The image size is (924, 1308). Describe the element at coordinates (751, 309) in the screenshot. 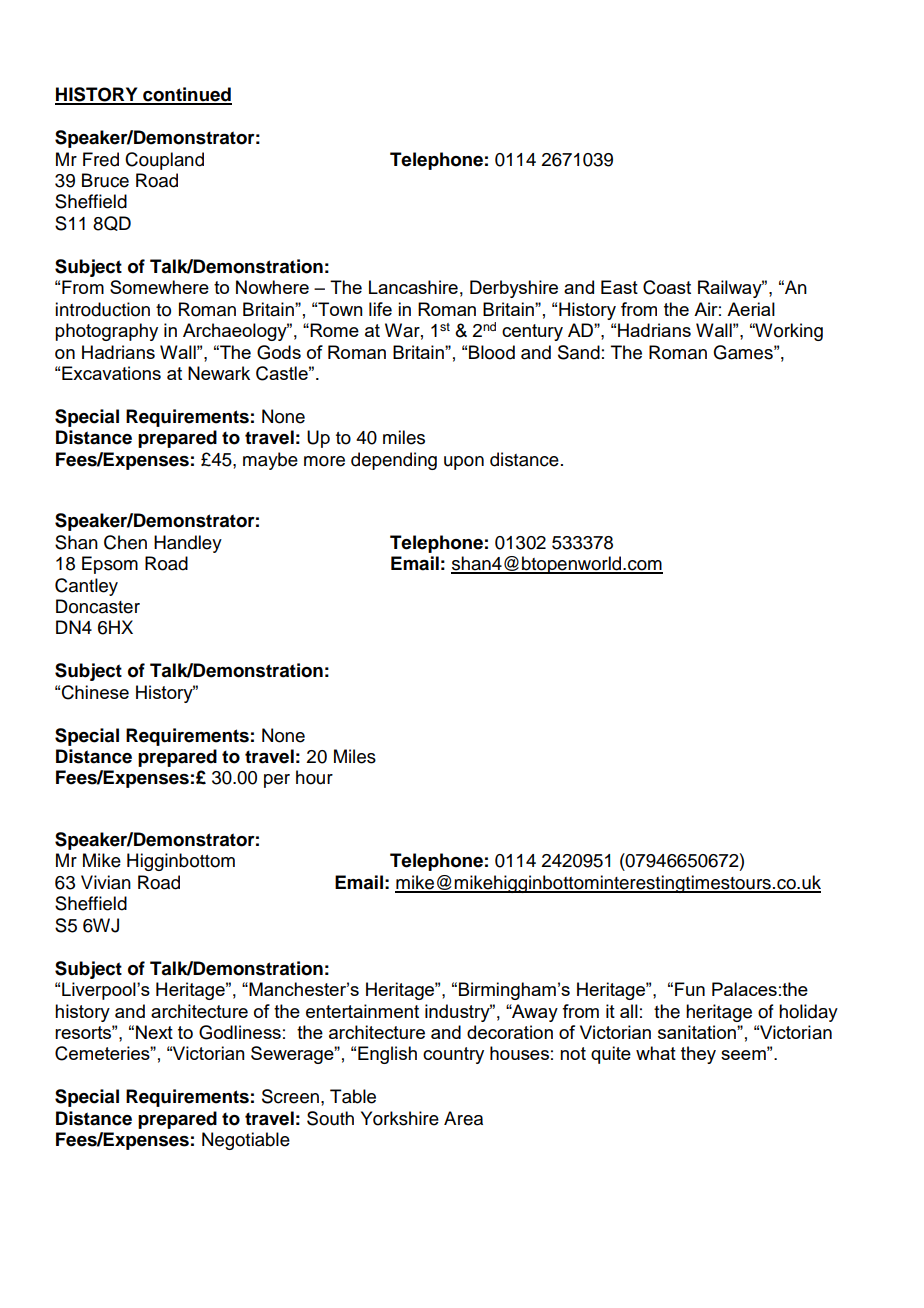

I see `Aerial` at that location.
